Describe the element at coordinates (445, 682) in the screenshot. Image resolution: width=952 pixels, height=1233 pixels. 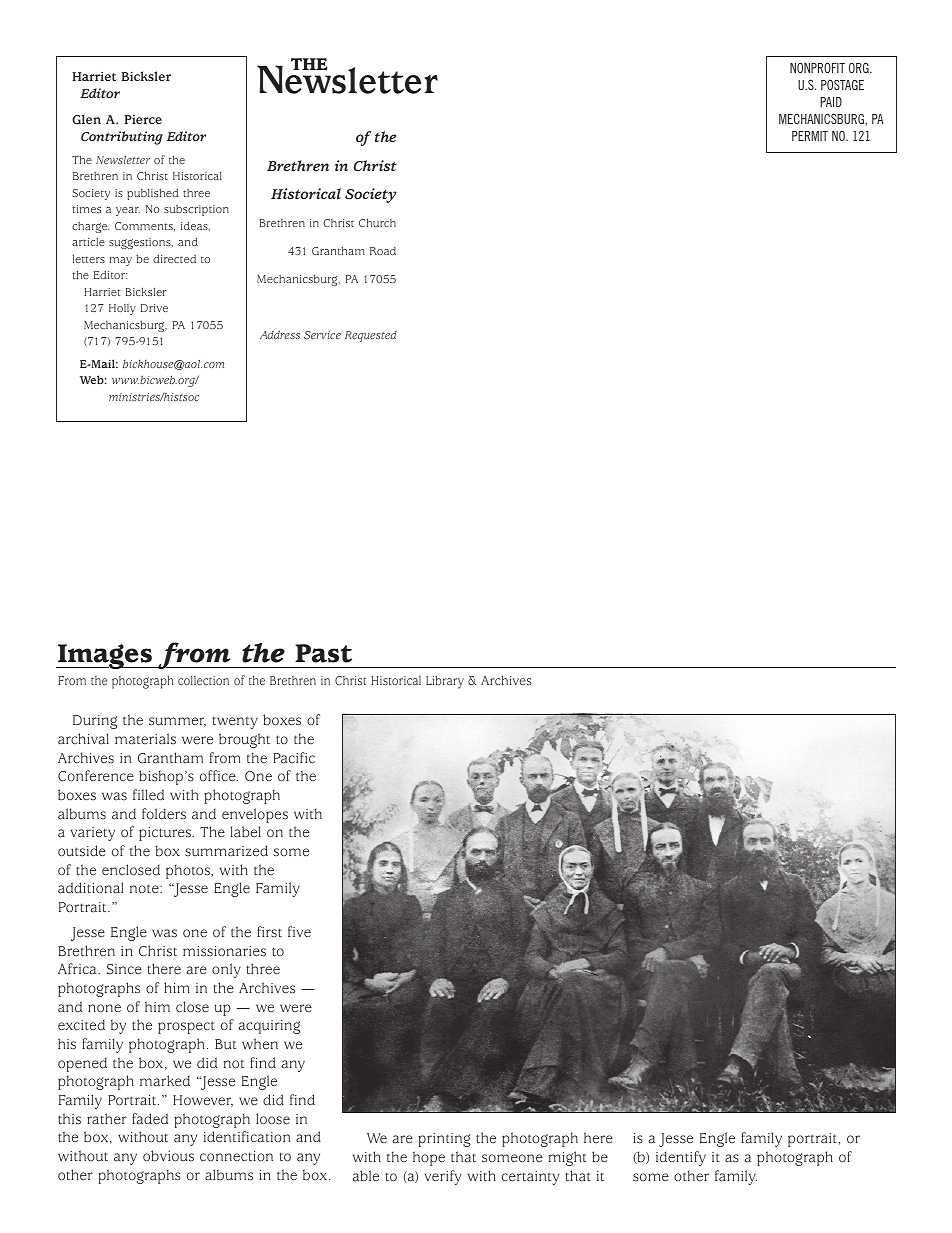
I see `Library` at that location.
